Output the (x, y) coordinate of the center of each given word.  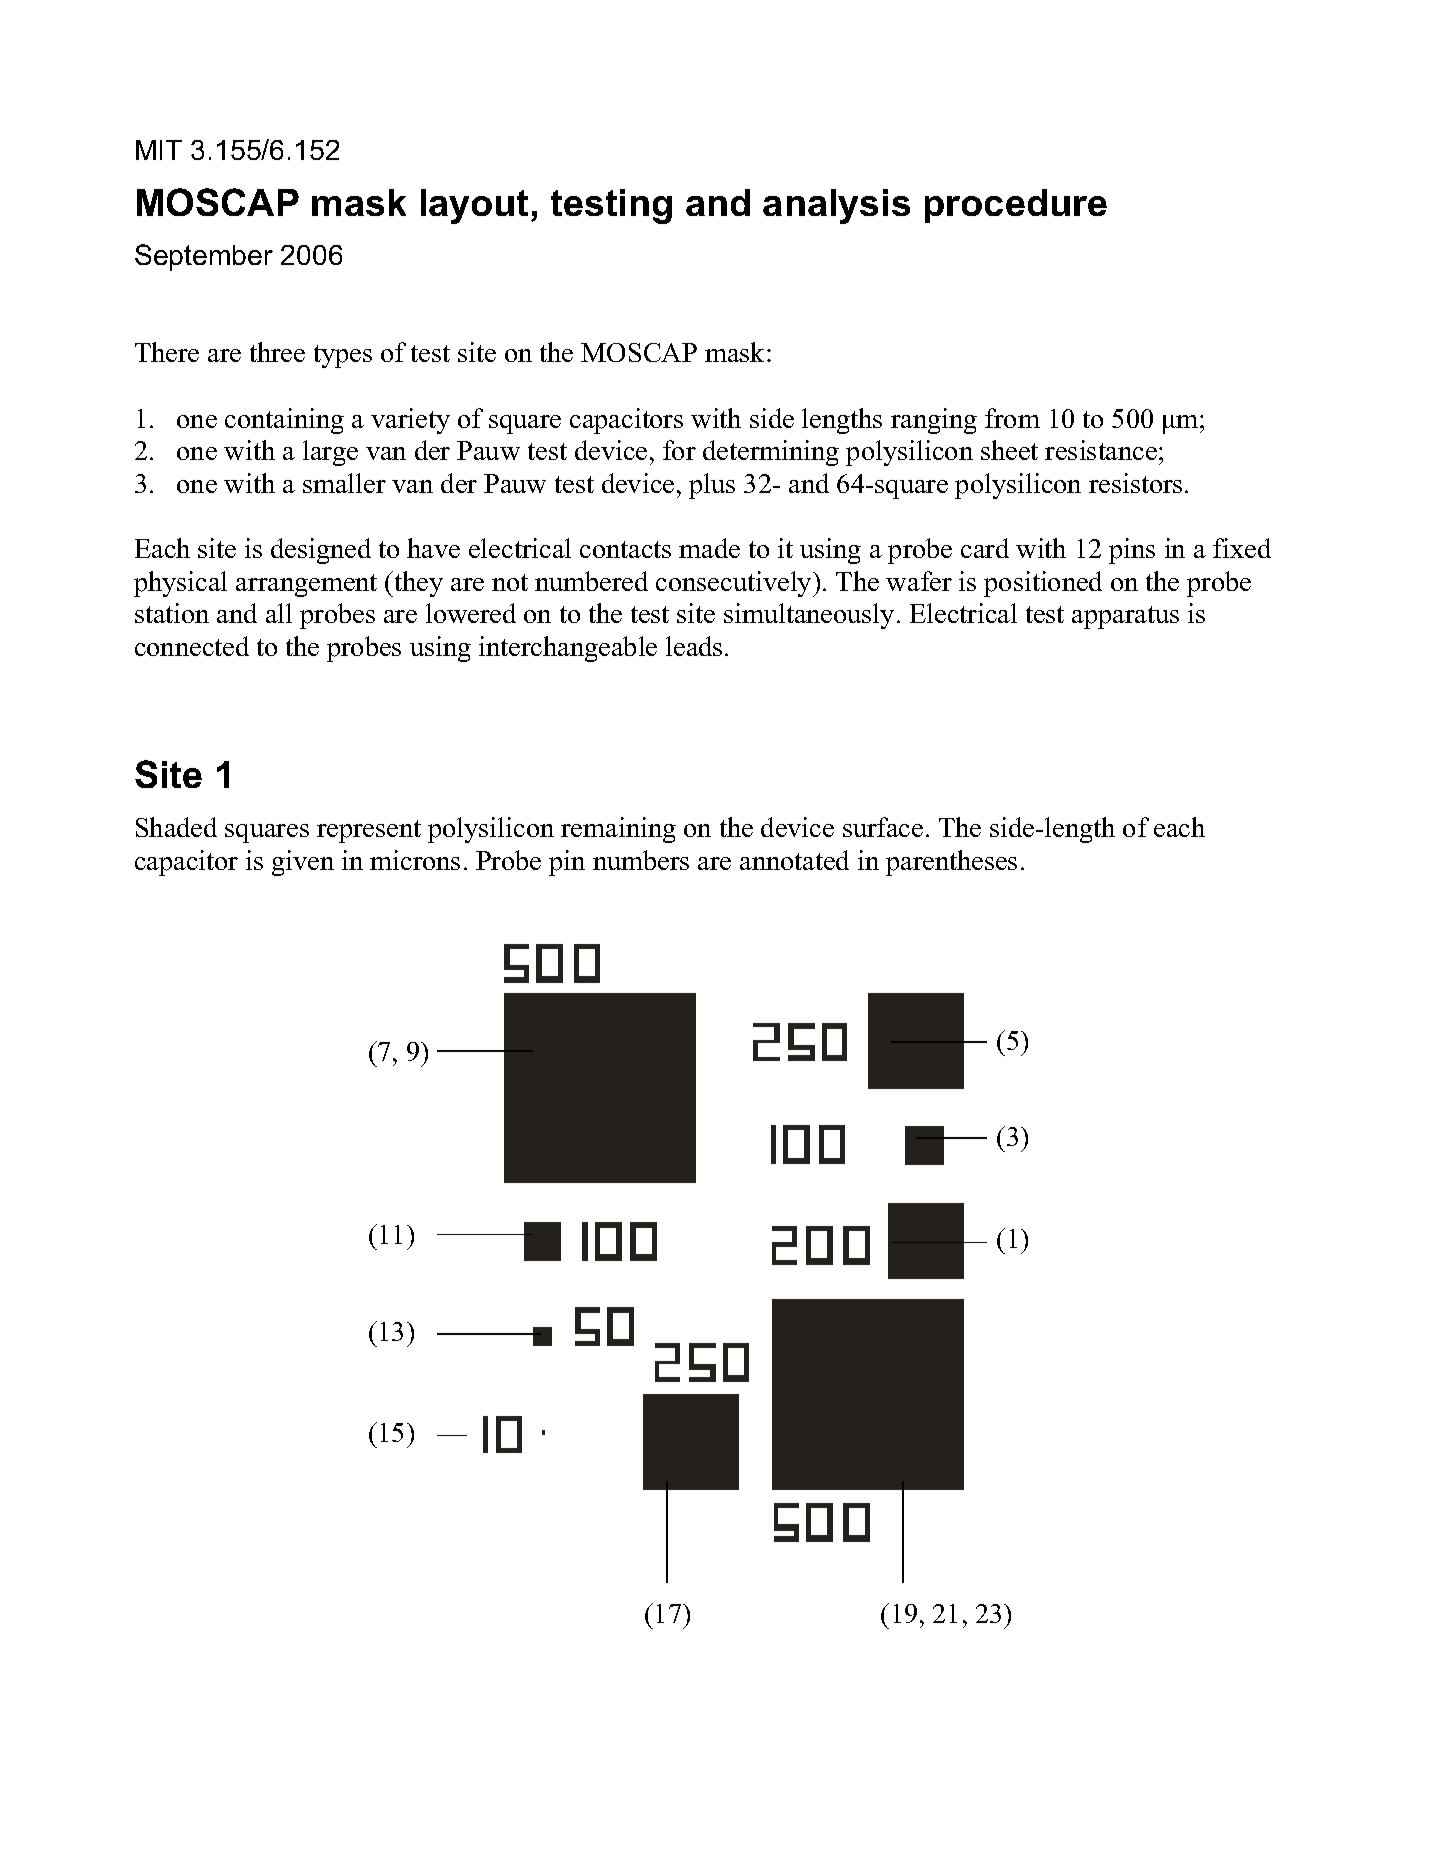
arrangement (306, 585)
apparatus (1125, 617)
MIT (159, 150)
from (1012, 418)
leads (694, 646)
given (303, 863)
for (679, 450)
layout (476, 206)
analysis (836, 206)
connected (192, 646)
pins (1132, 551)
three (277, 352)
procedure (1016, 206)
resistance (1102, 450)
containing (284, 421)
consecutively (735, 584)
